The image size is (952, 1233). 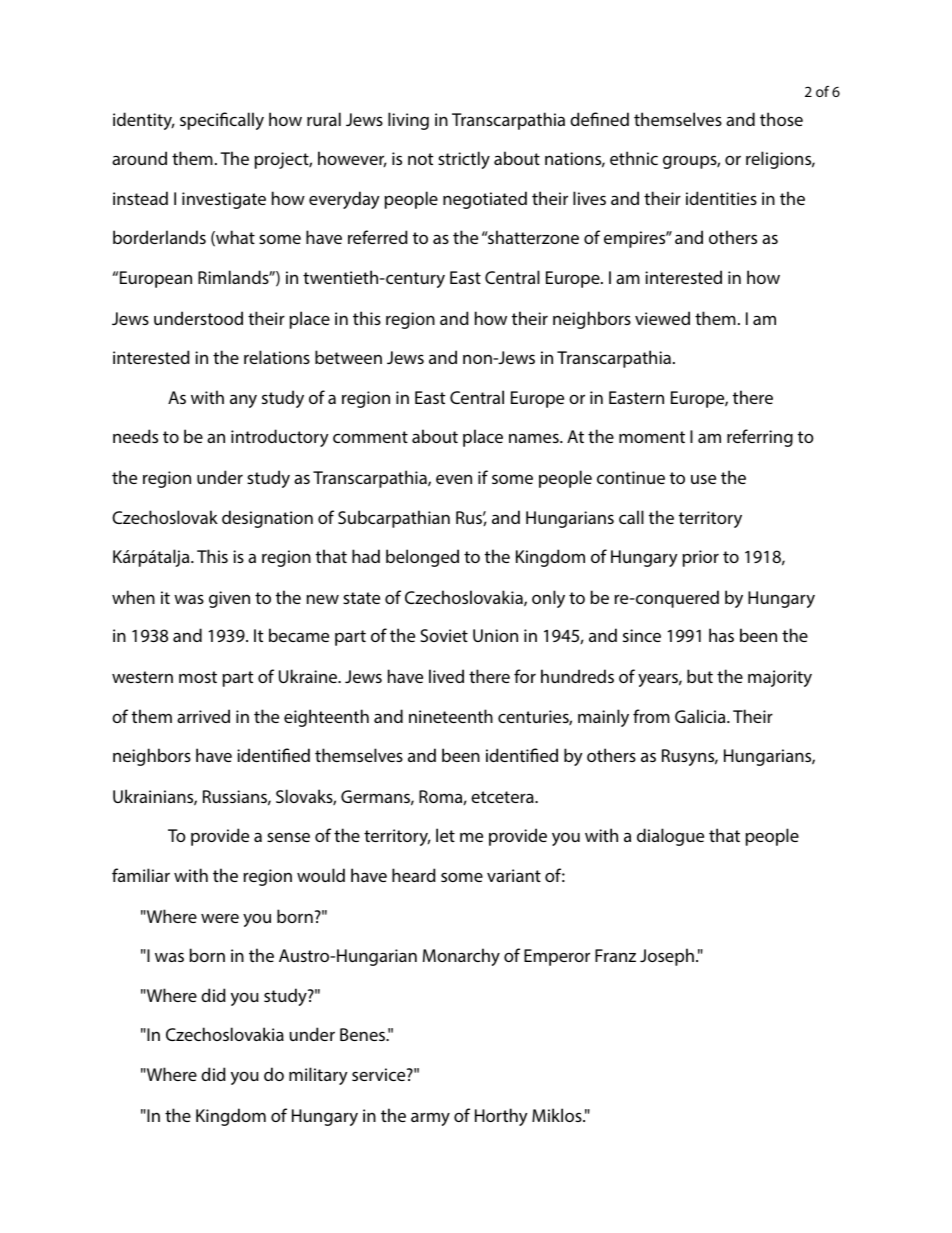 I want to click on given, so click(x=229, y=599).
